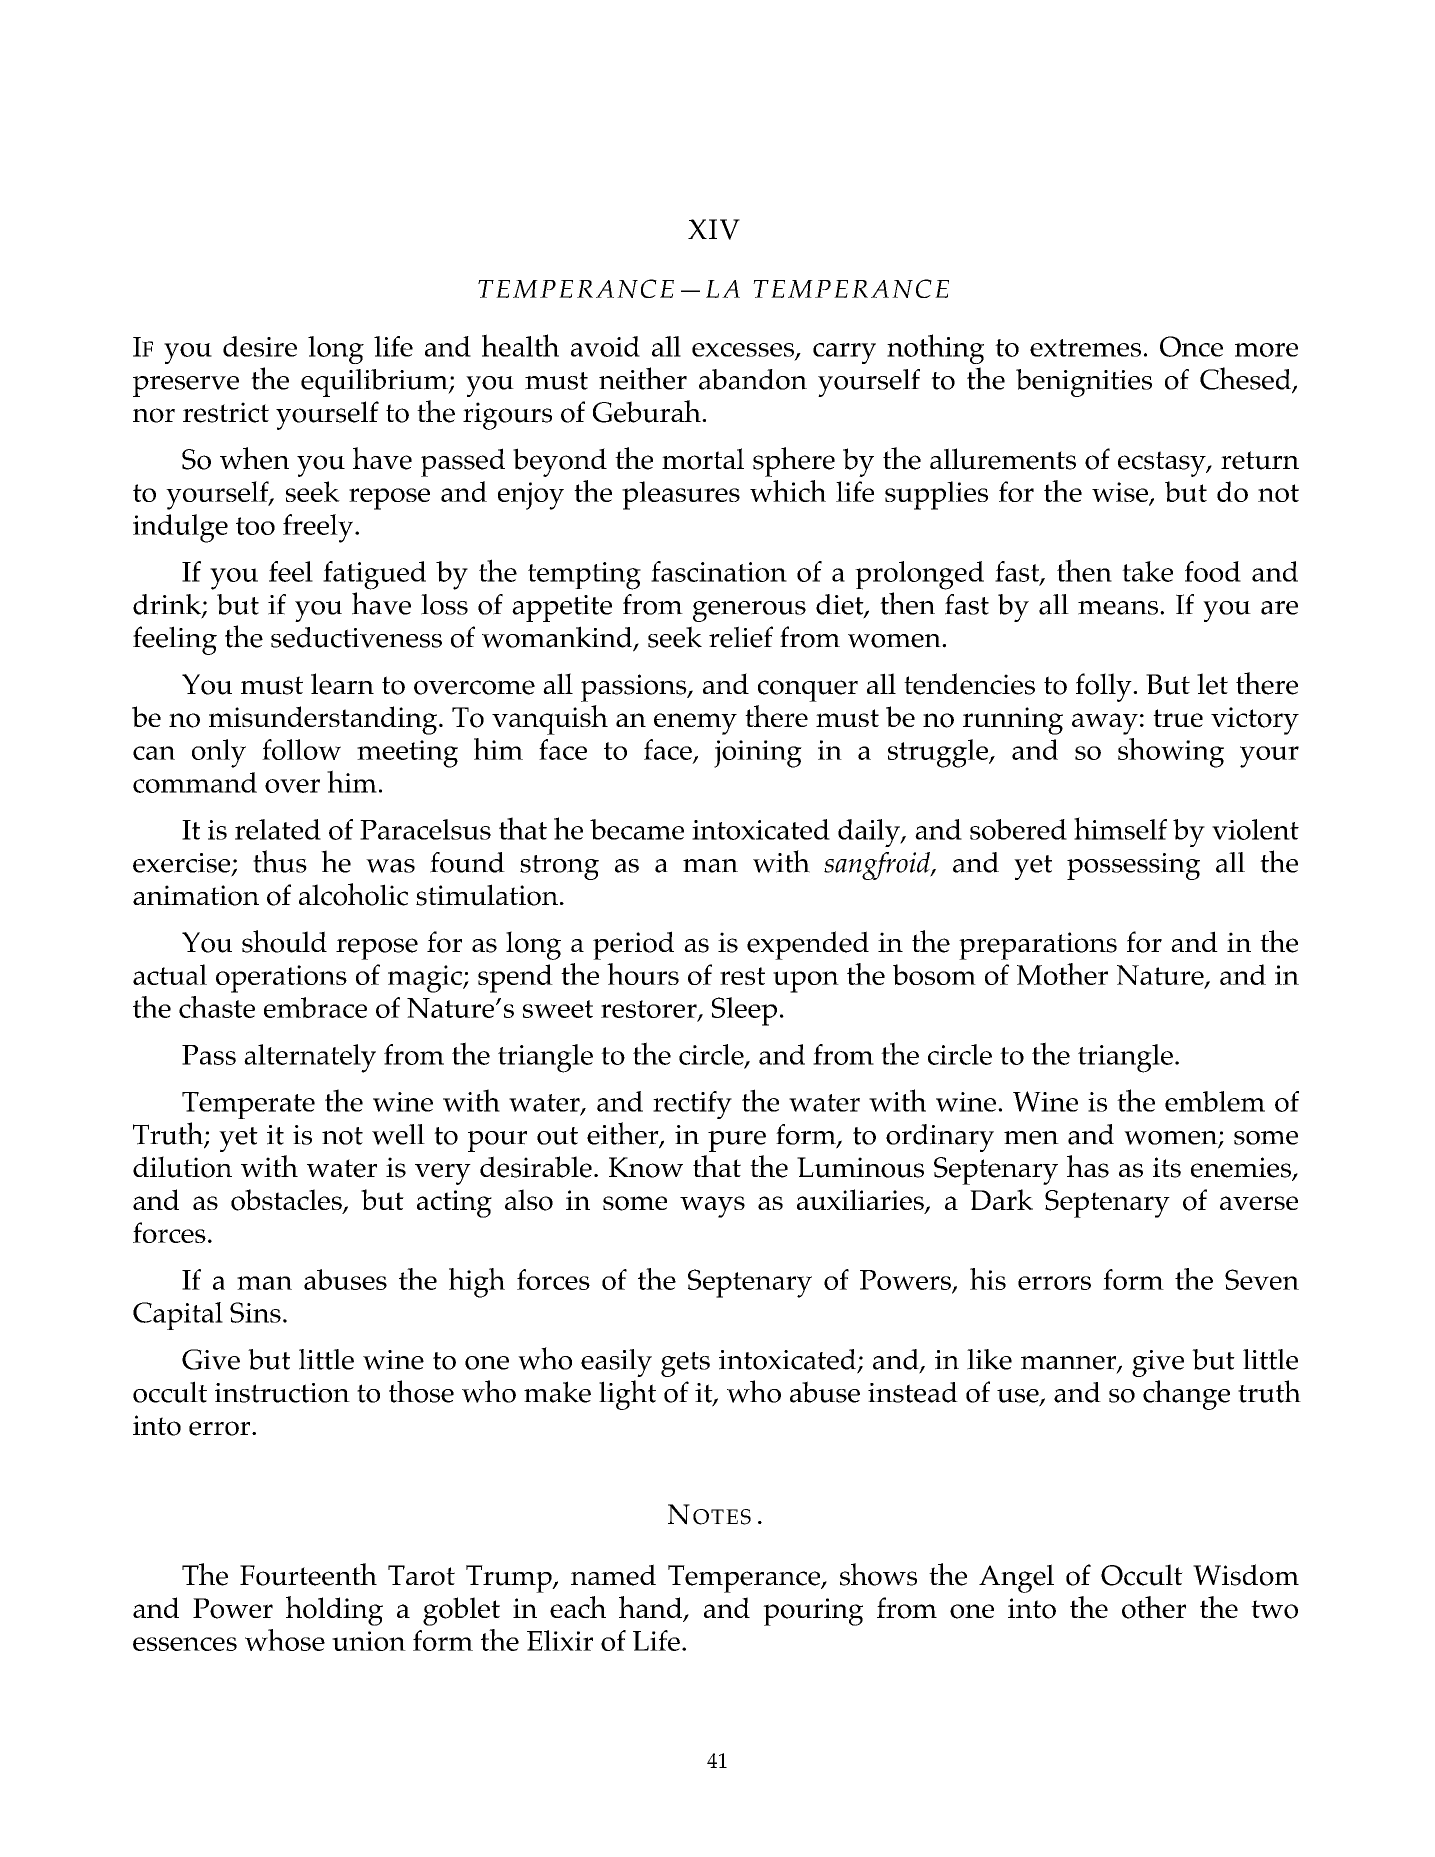 Image resolution: width=1435 pixels, height=1857 pixels. Describe the element at coordinates (308, 1574) in the image. I see `Fourteenth` at that location.
